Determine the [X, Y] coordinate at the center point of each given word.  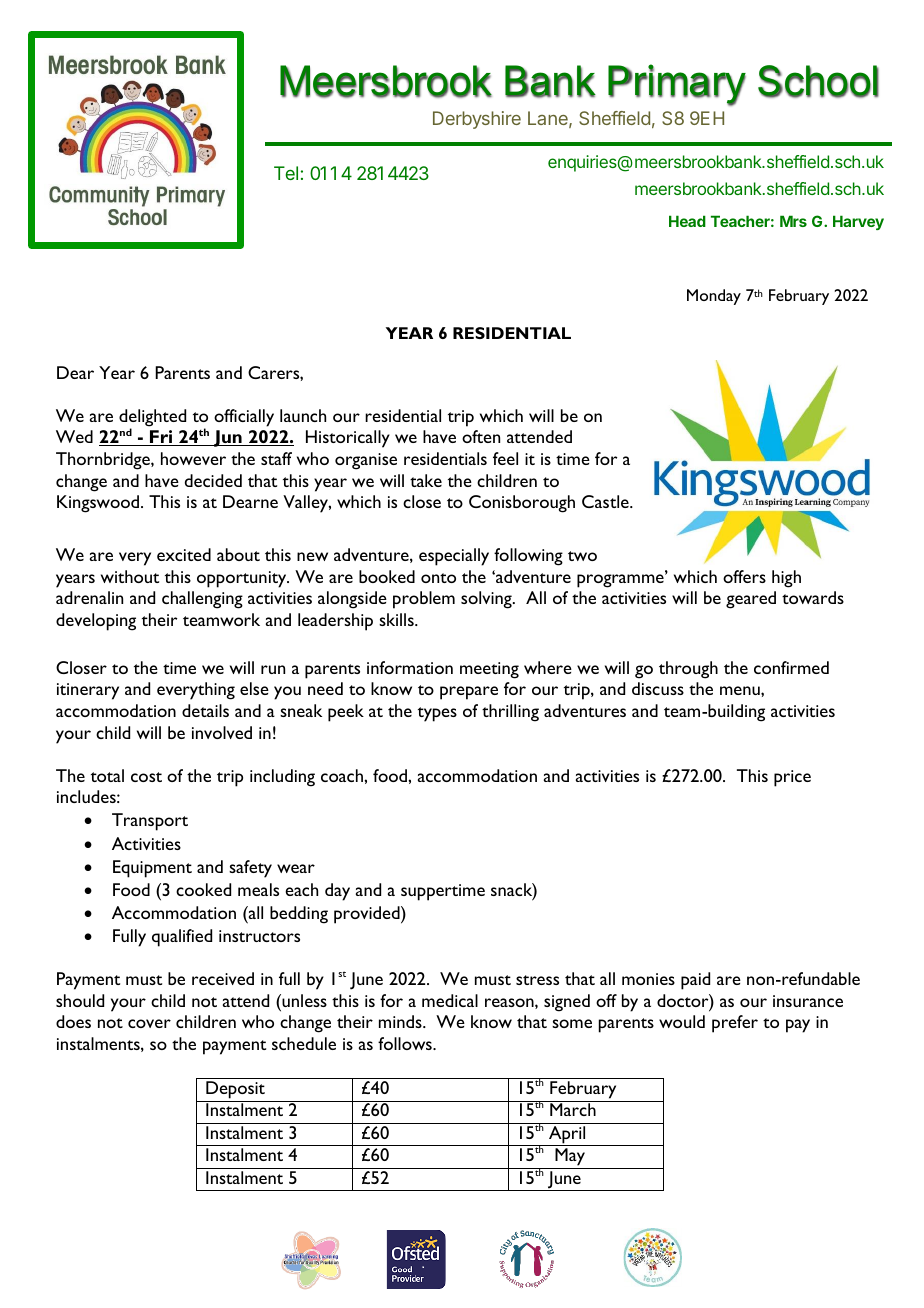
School [818, 81]
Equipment [152, 869]
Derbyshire [477, 120]
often [481, 436]
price [792, 778]
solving [487, 600]
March [573, 1109]
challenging [202, 600]
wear [296, 868]
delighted [152, 419]
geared [751, 600]
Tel [286, 173]
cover [149, 1023]
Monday [714, 297]
